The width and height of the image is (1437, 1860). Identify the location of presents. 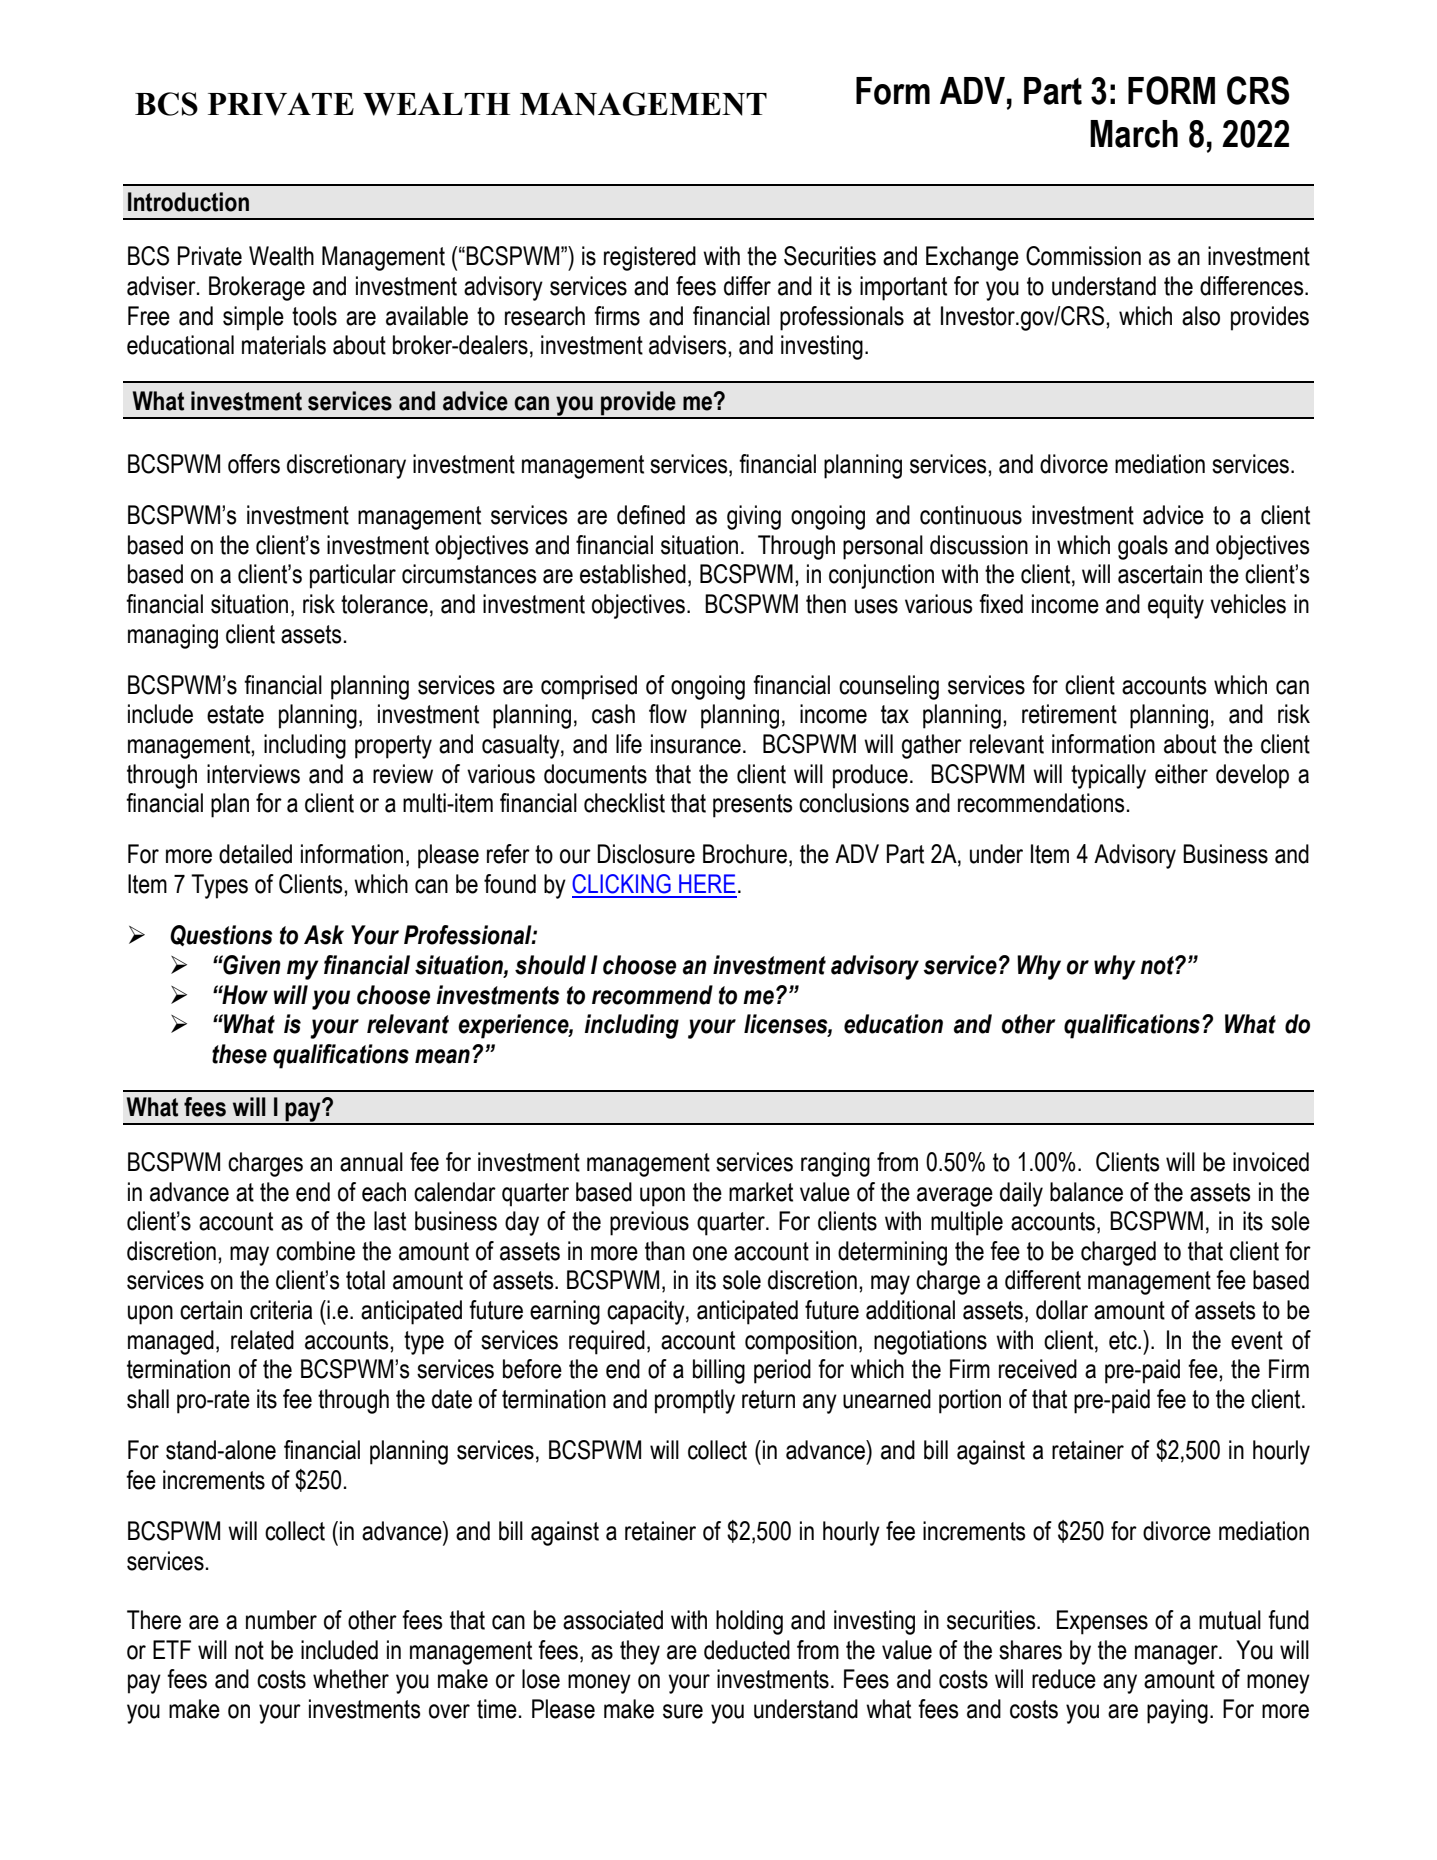
(752, 806).
